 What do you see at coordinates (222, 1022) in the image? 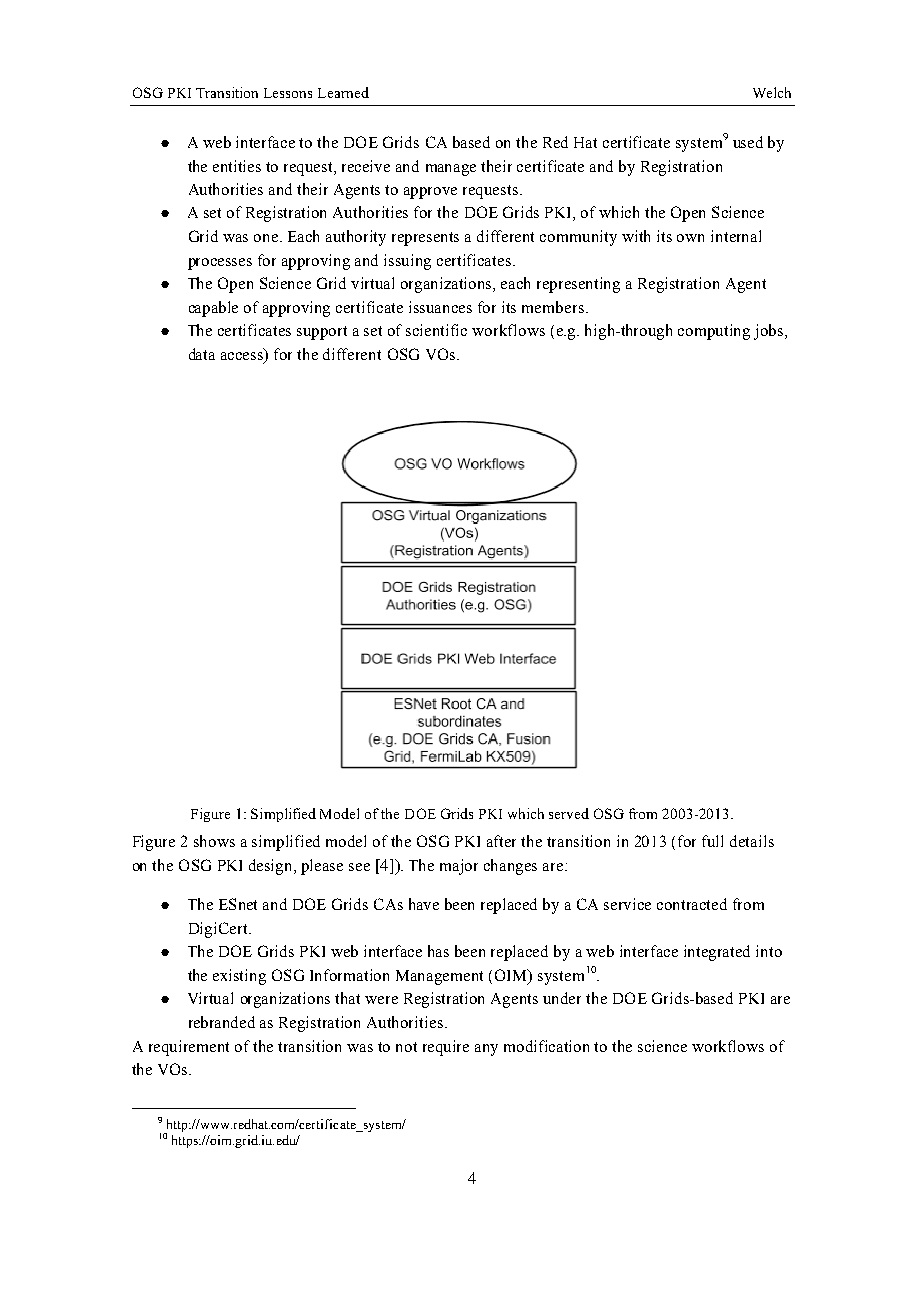
I see `rebranded` at bounding box center [222, 1022].
